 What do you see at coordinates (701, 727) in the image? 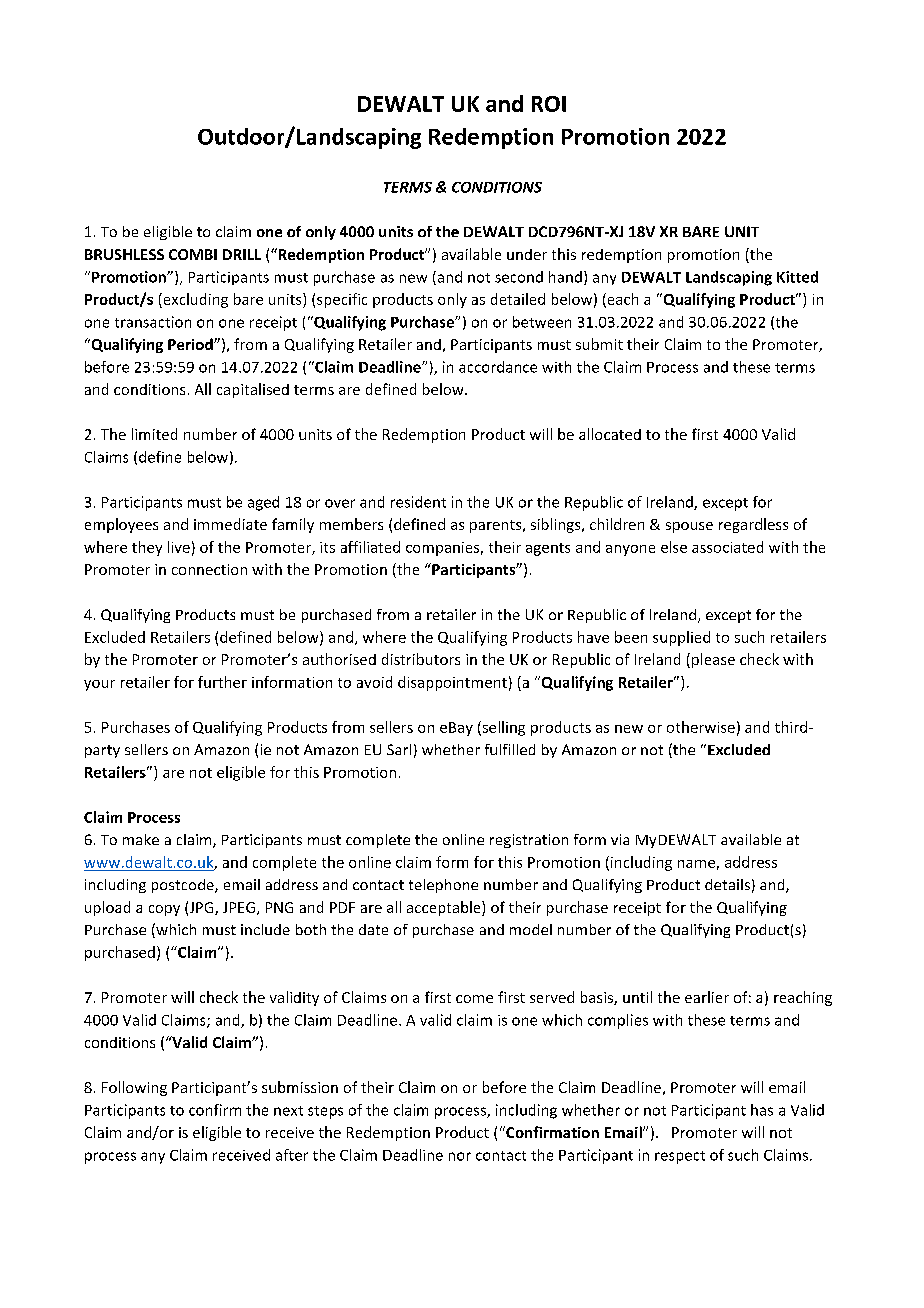
I see `otherwise` at bounding box center [701, 727].
